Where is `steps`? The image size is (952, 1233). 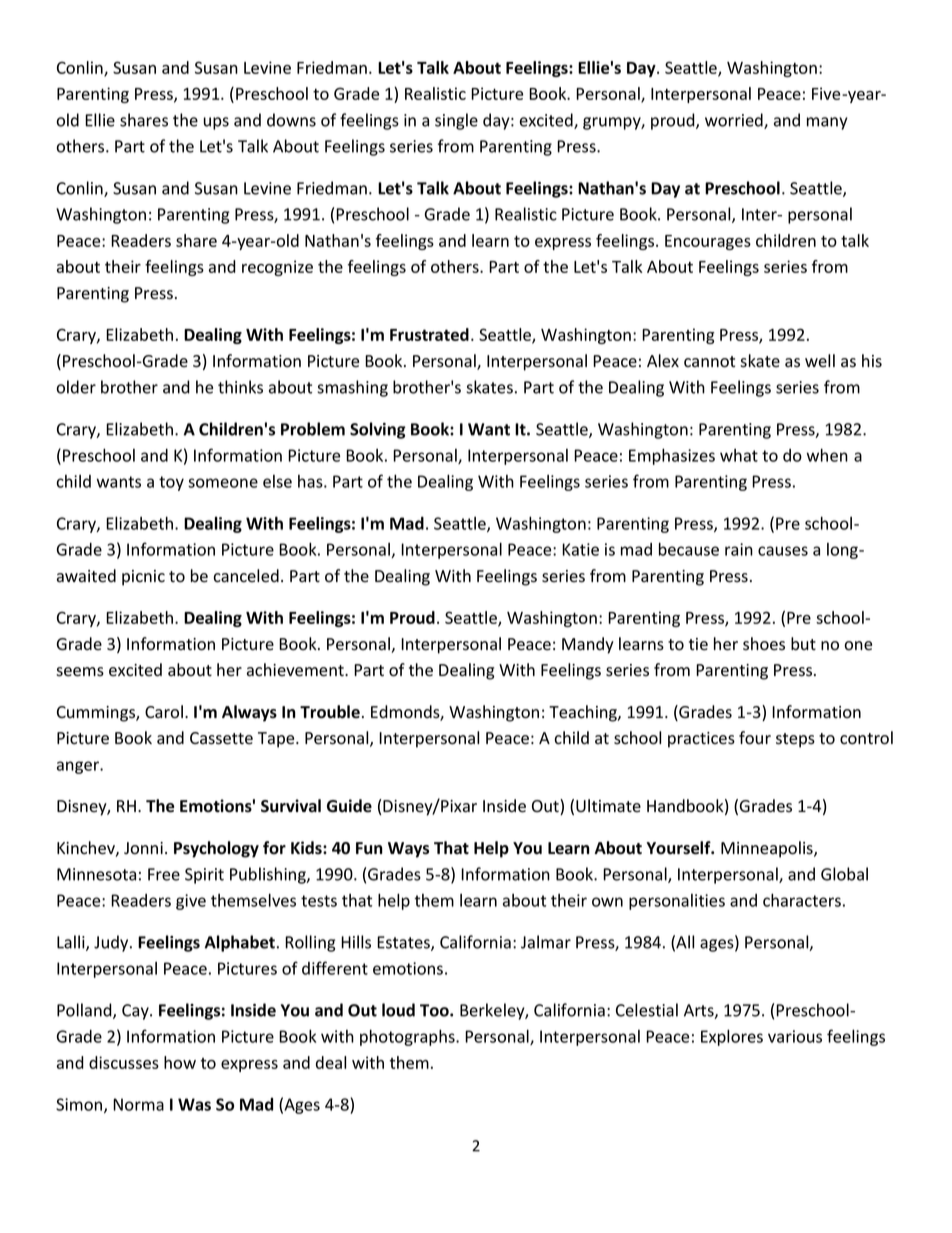 steps is located at coordinates (795, 740).
